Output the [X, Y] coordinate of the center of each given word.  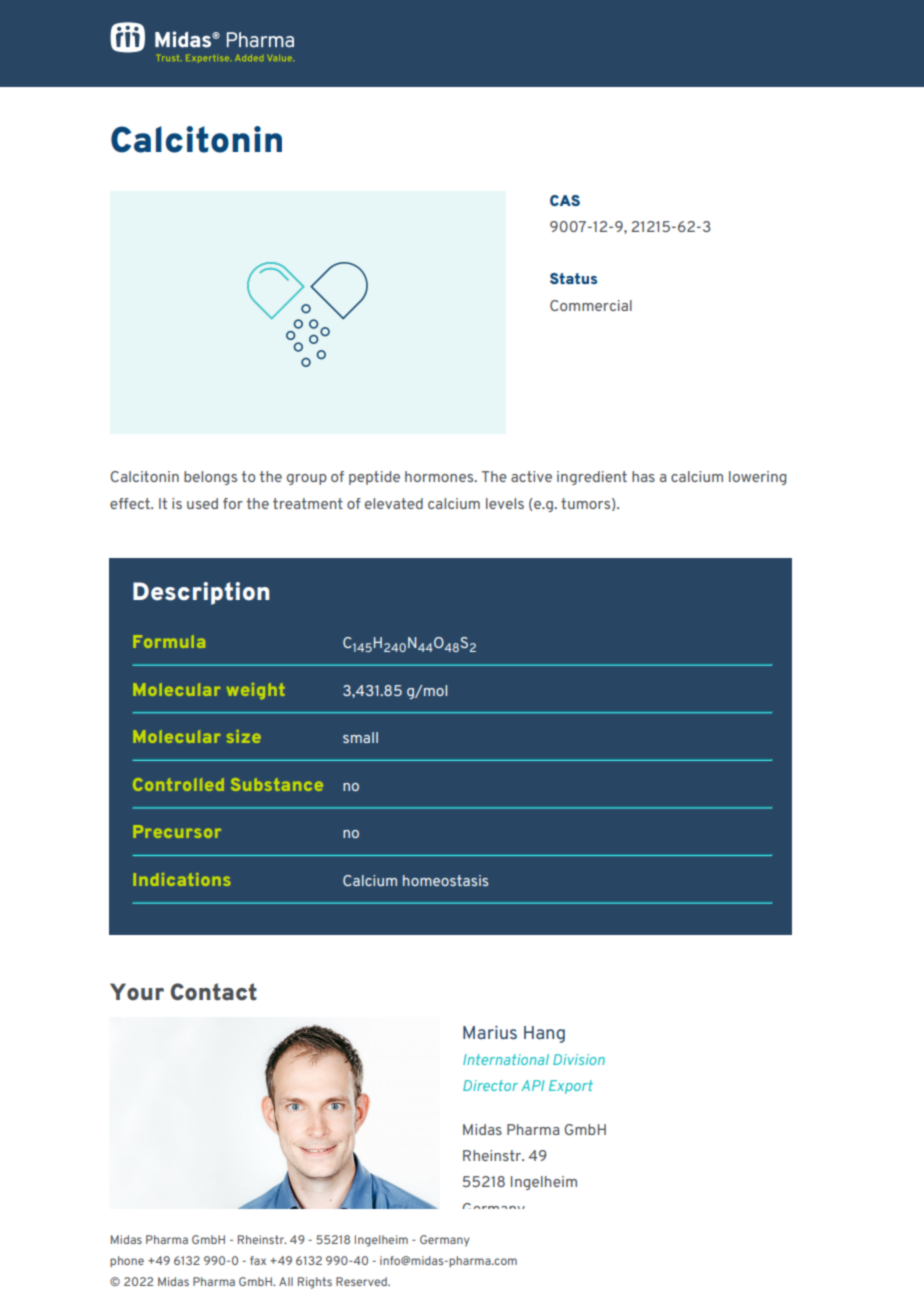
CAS [565, 200]
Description [201, 593]
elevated [394, 503]
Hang [544, 1034]
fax [258, 1260]
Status [573, 278]
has [643, 476]
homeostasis [445, 880]
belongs [210, 478]
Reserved [362, 1281]
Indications [182, 879]
